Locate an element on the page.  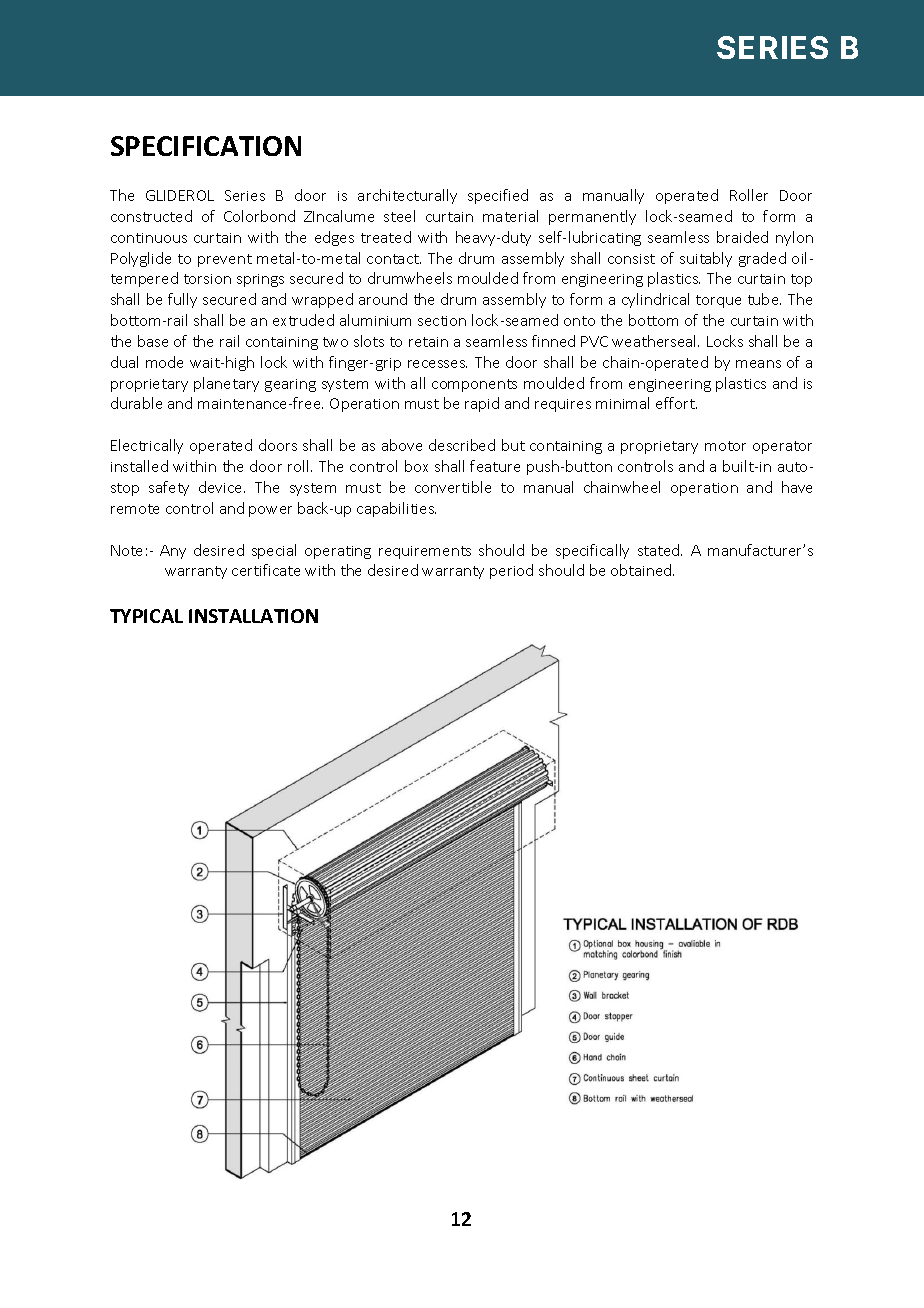
prevent is located at coordinates (225, 260).
